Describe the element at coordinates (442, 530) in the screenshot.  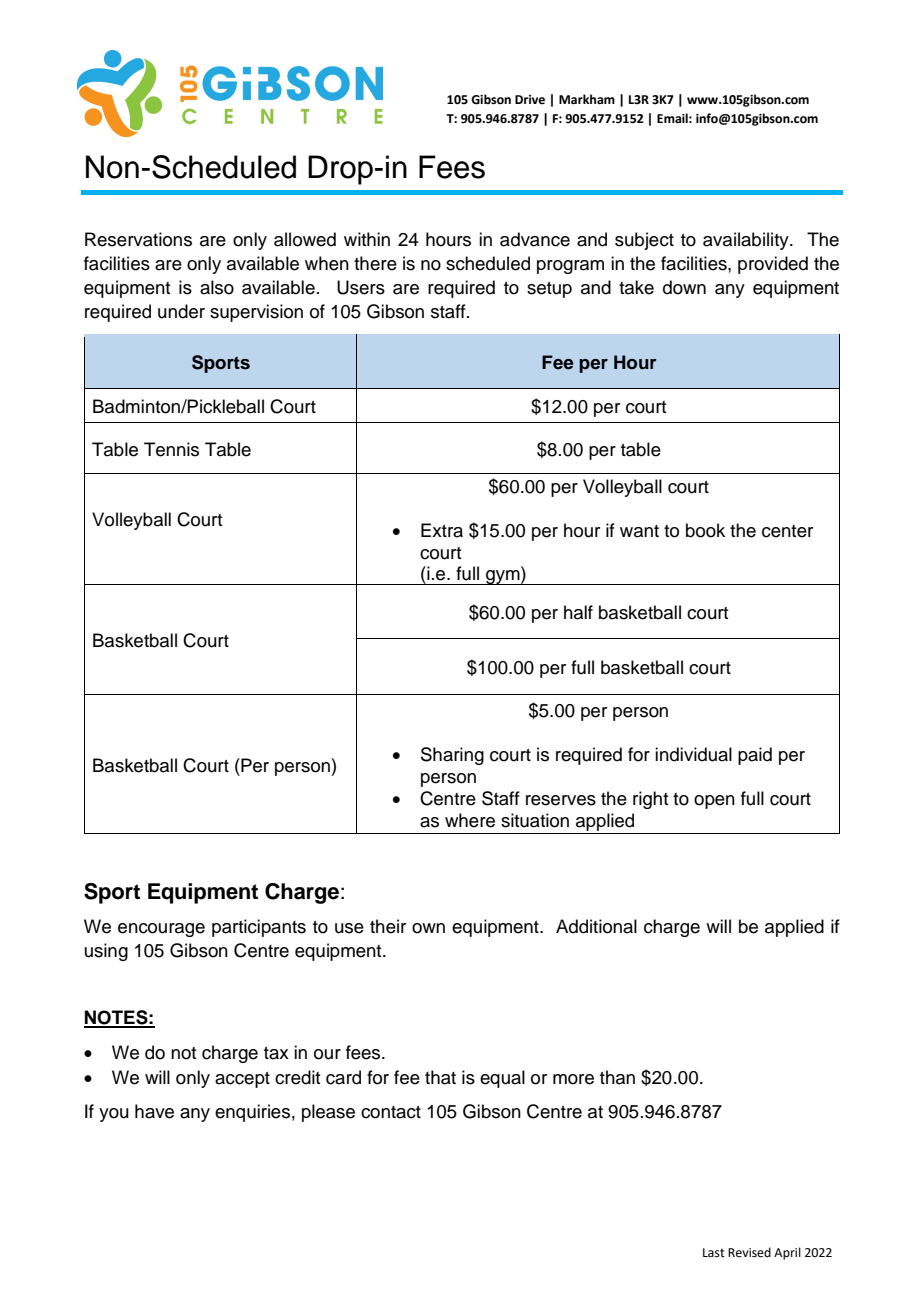
I see `Extra` at that location.
